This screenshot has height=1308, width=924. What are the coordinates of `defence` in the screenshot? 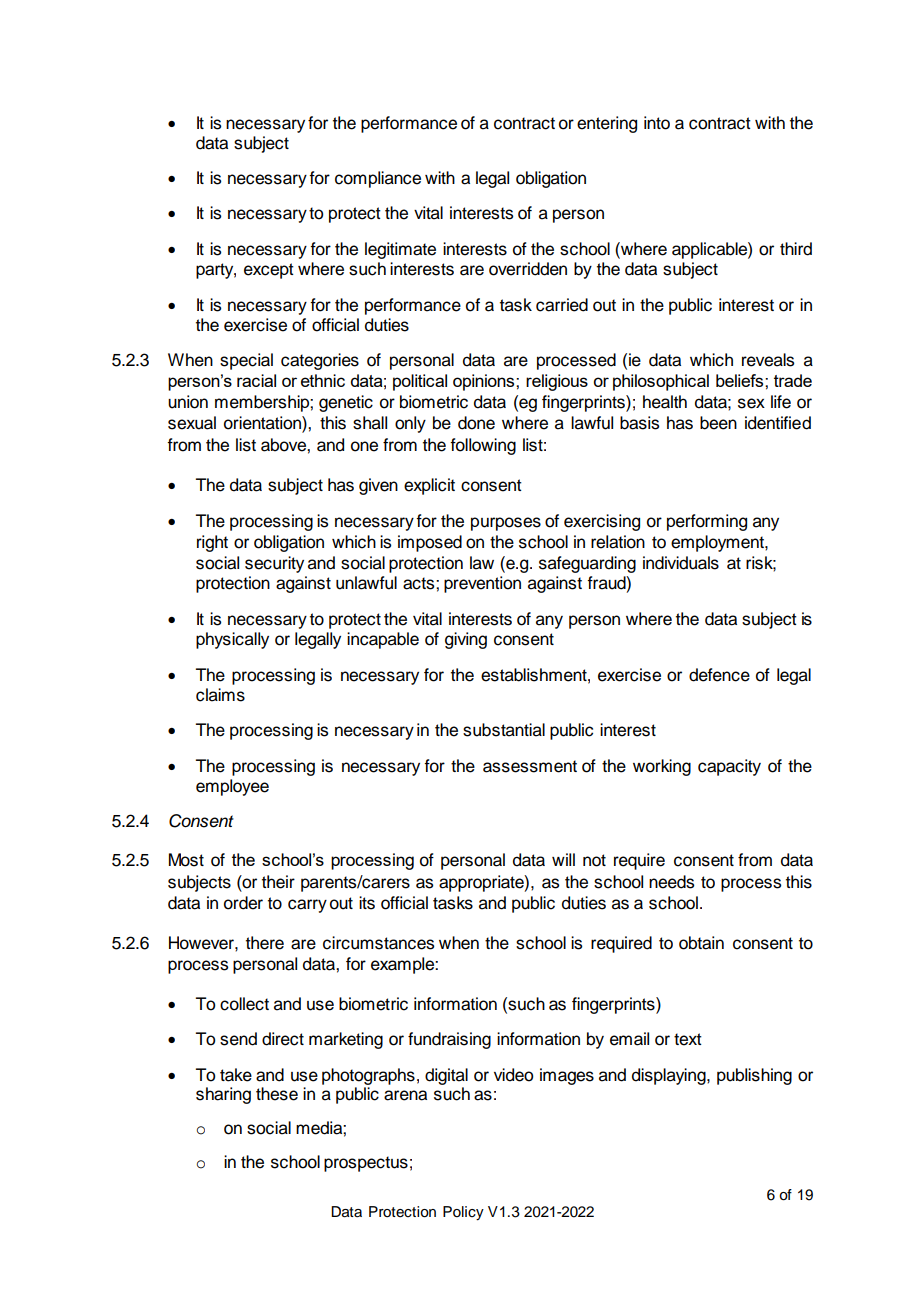 It's located at (719, 675).
